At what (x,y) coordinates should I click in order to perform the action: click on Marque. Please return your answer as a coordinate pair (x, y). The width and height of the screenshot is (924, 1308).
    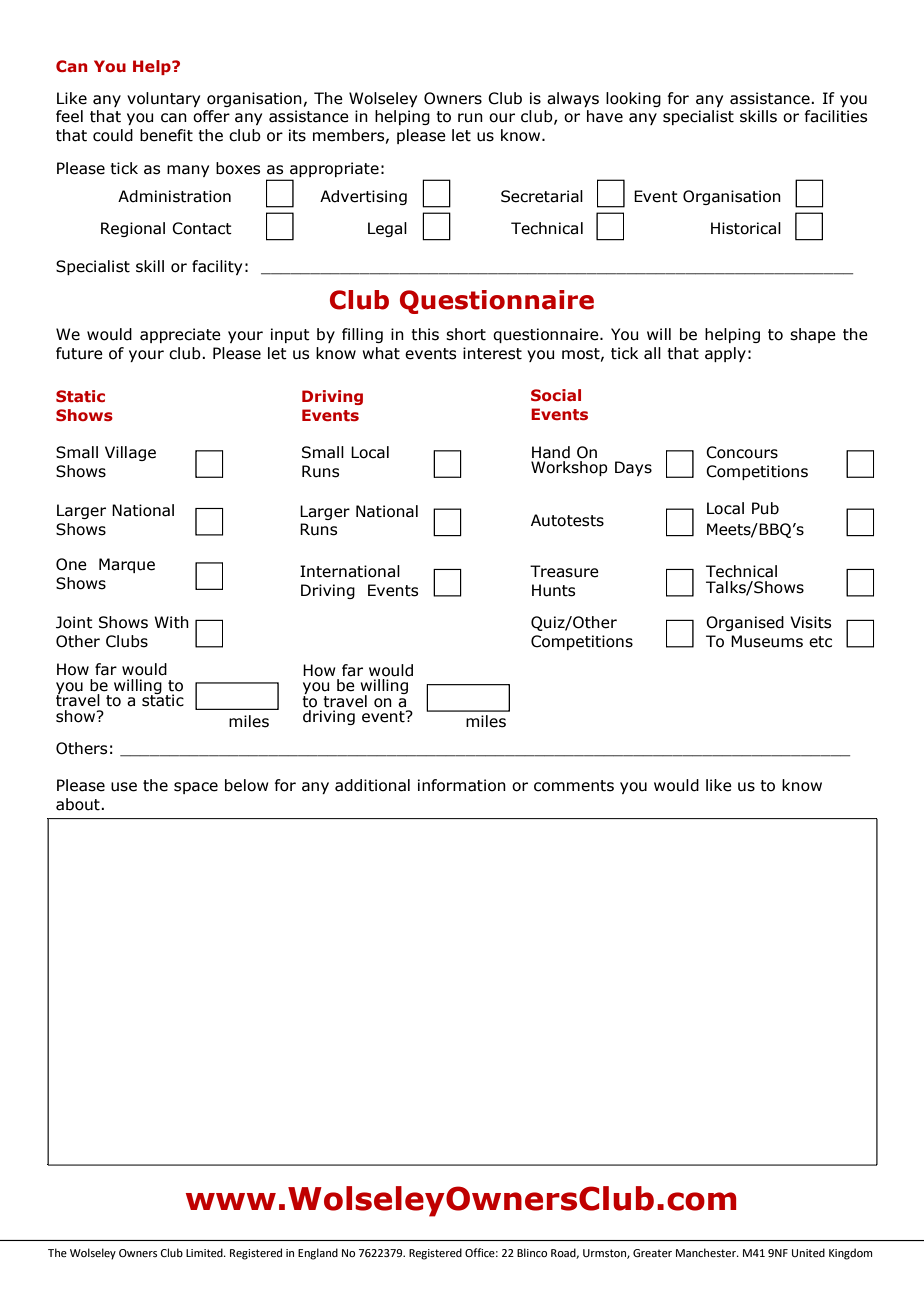
    Looking at the image, I should click on (127, 565).
